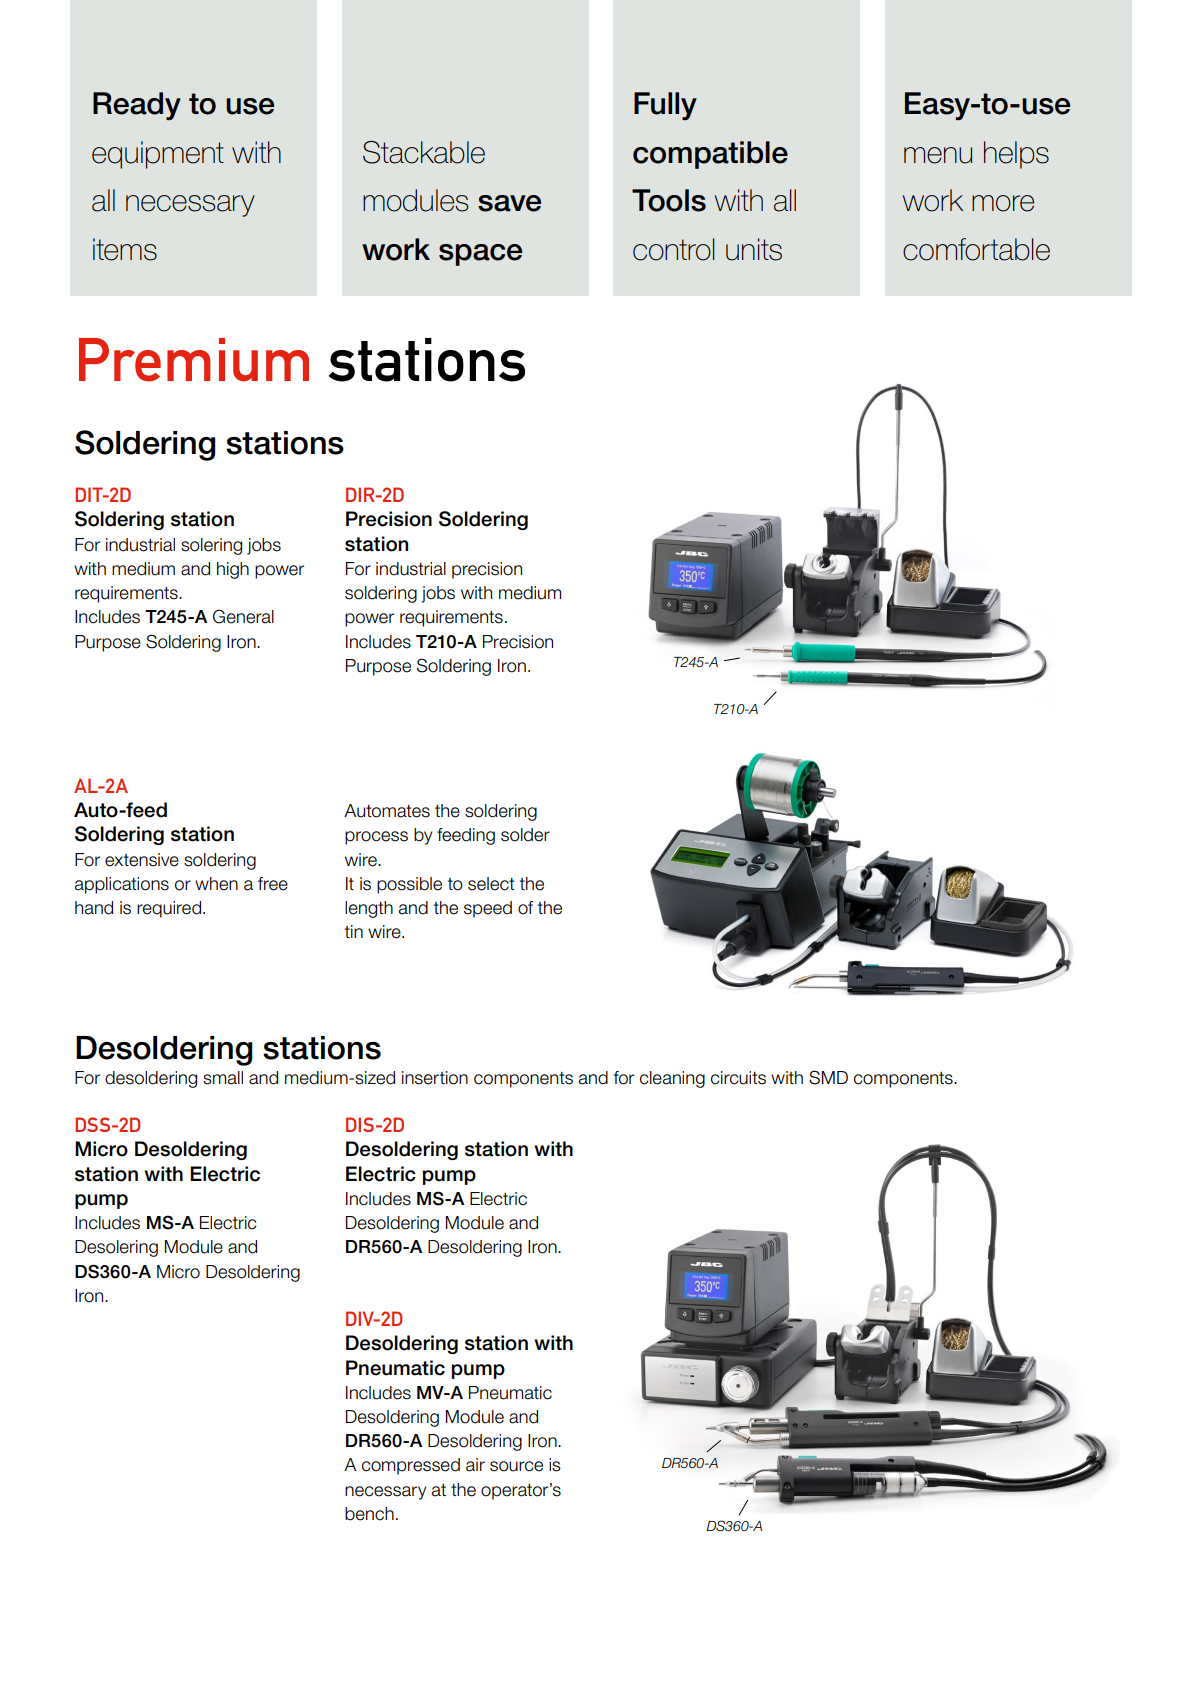  Describe the element at coordinates (938, 155) in the screenshot. I see `menu` at that location.
